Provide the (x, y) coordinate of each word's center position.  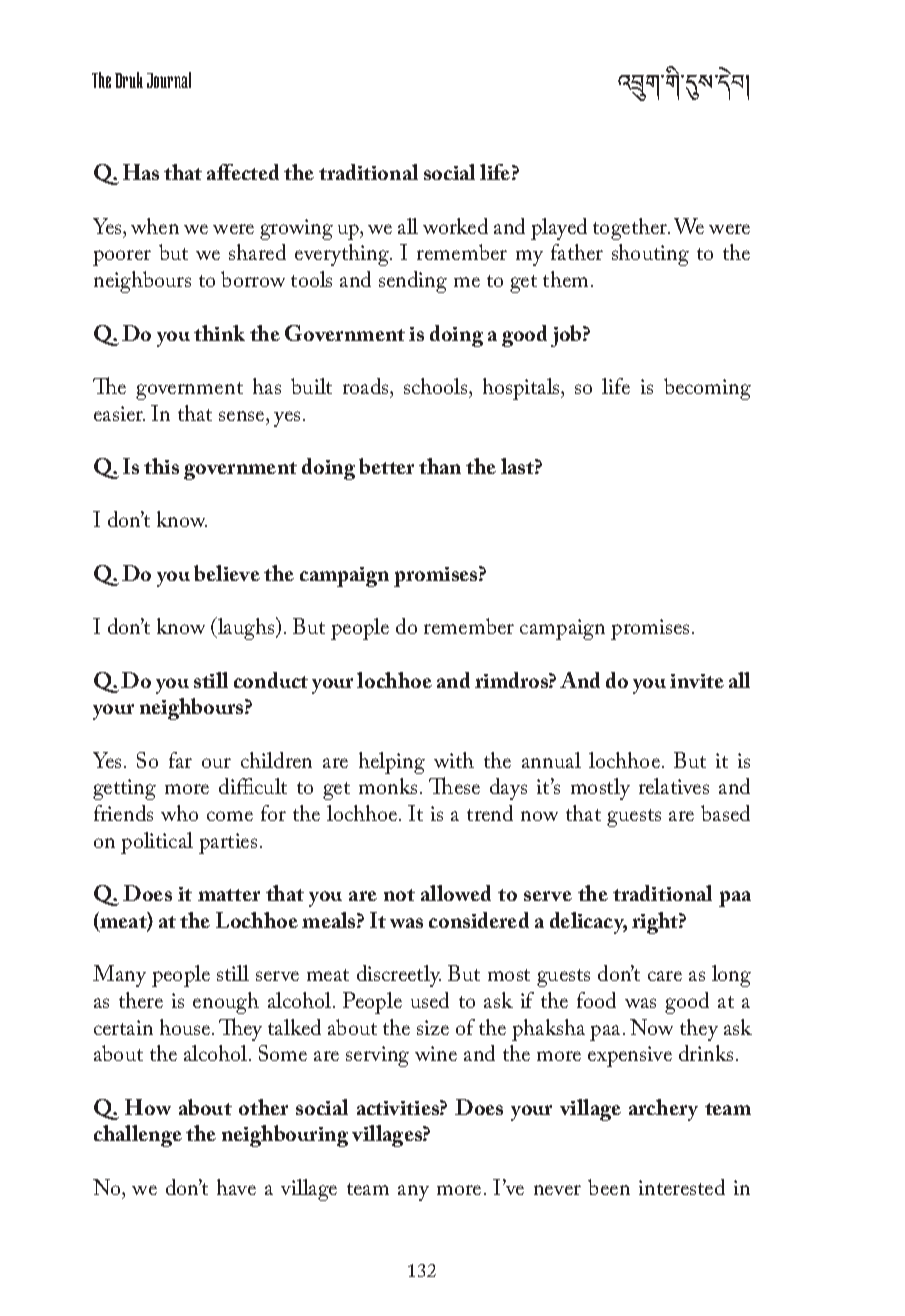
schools (437, 386)
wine (436, 1053)
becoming (707, 389)
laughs (246, 628)
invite (697, 681)
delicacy (588, 923)
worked (455, 226)
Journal (169, 80)
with (454, 760)
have (236, 1187)
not (399, 895)
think (219, 333)
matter (229, 895)
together (631, 229)
